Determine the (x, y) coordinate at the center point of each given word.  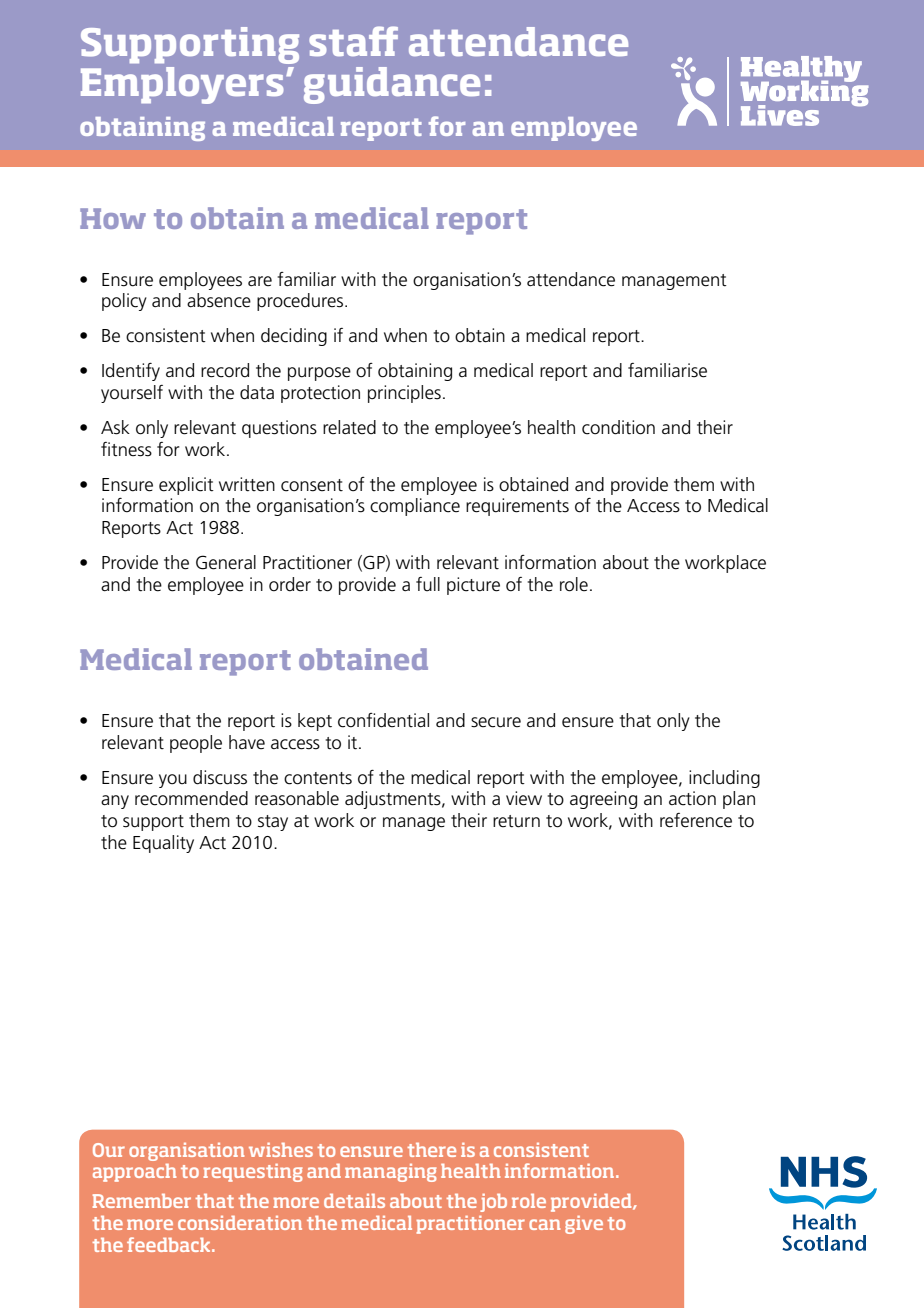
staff (353, 41)
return (516, 821)
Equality (163, 844)
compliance (415, 507)
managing (391, 1173)
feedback (170, 1244)
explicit (186, 486)
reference (696, 820)
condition (618, 427)
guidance (392, 85)
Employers (182, 85)
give (584, 1225)
